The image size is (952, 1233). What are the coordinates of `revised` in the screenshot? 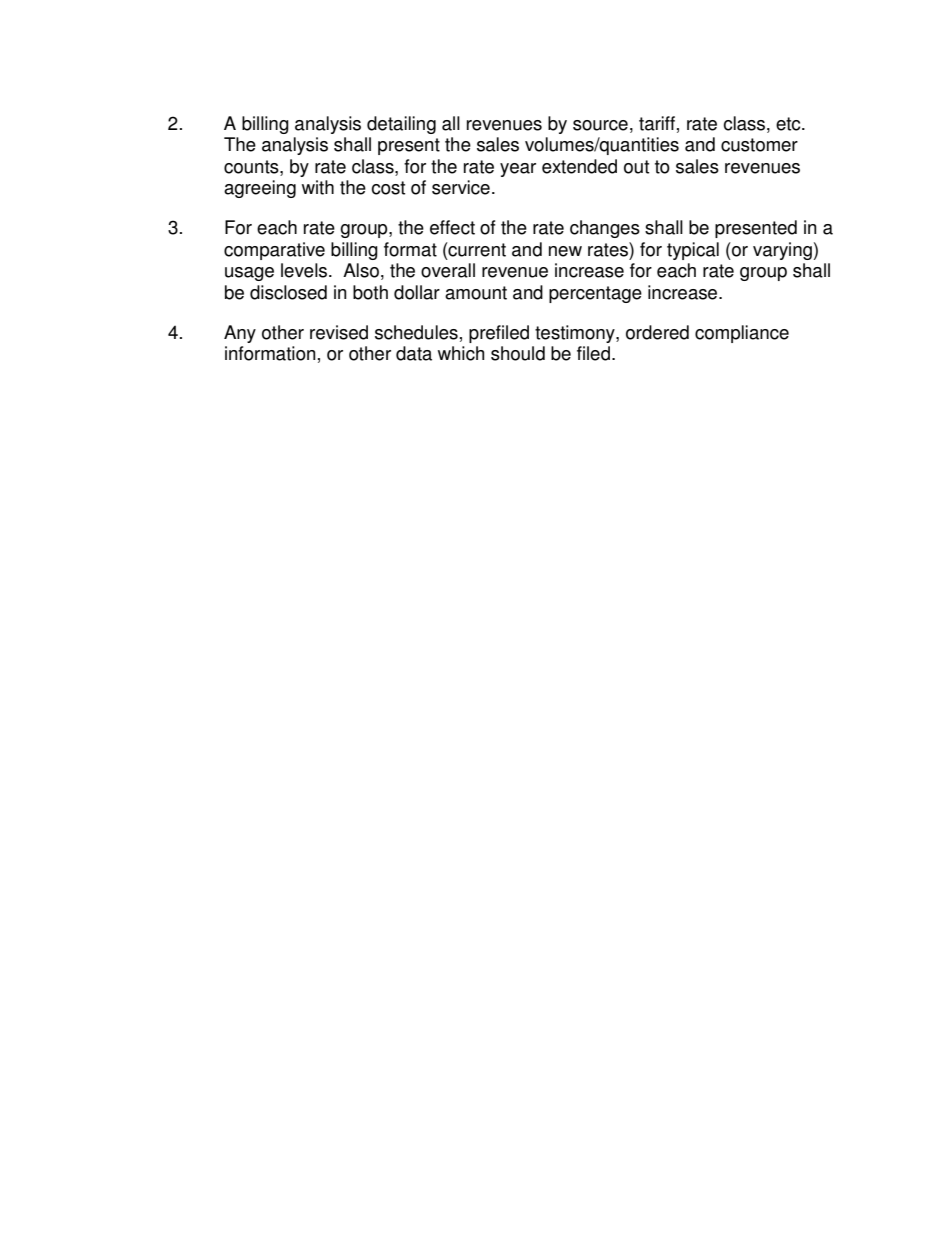 It's located at (339, 332).
